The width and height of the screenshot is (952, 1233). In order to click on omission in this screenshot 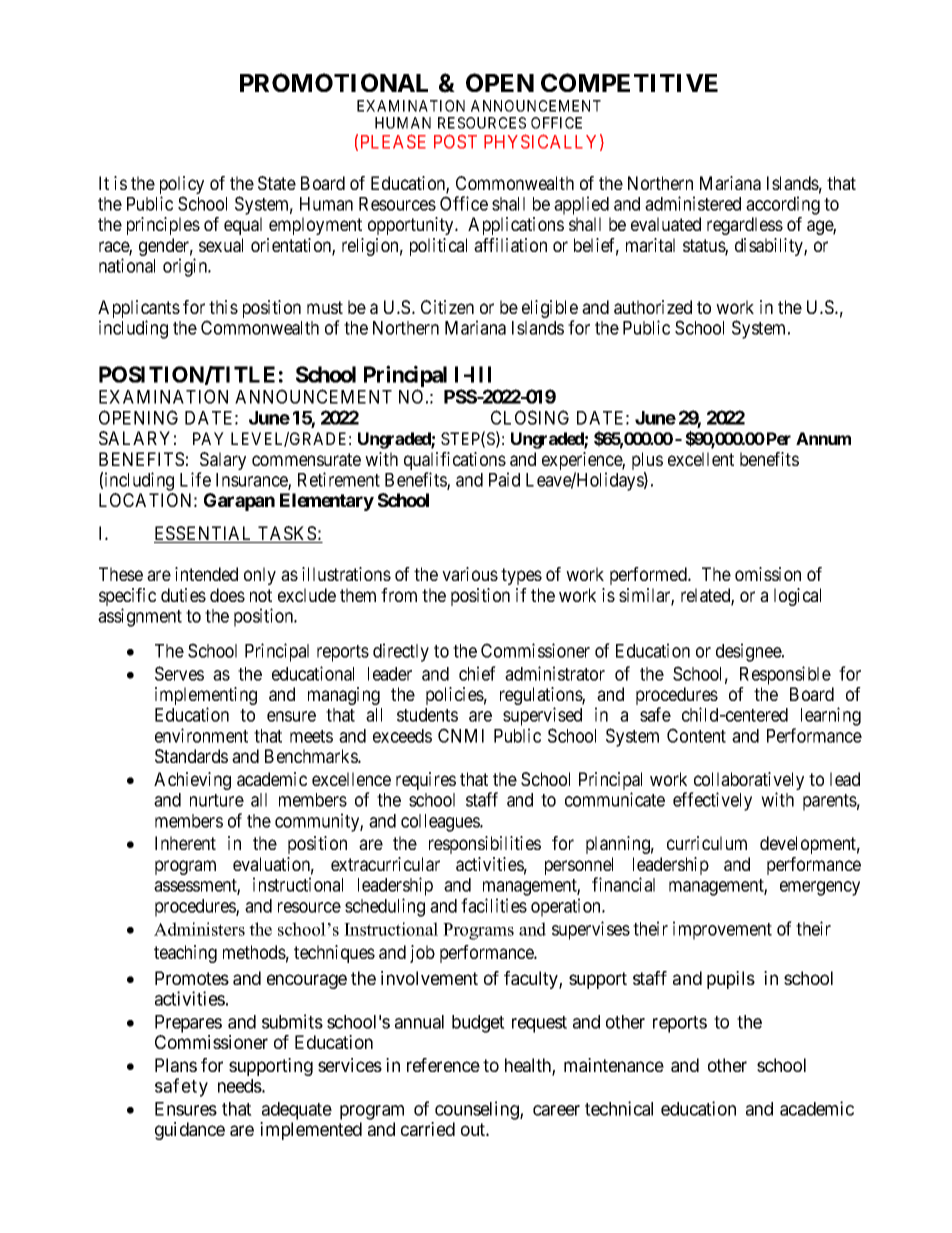, I will do `click(768, 574)`.
